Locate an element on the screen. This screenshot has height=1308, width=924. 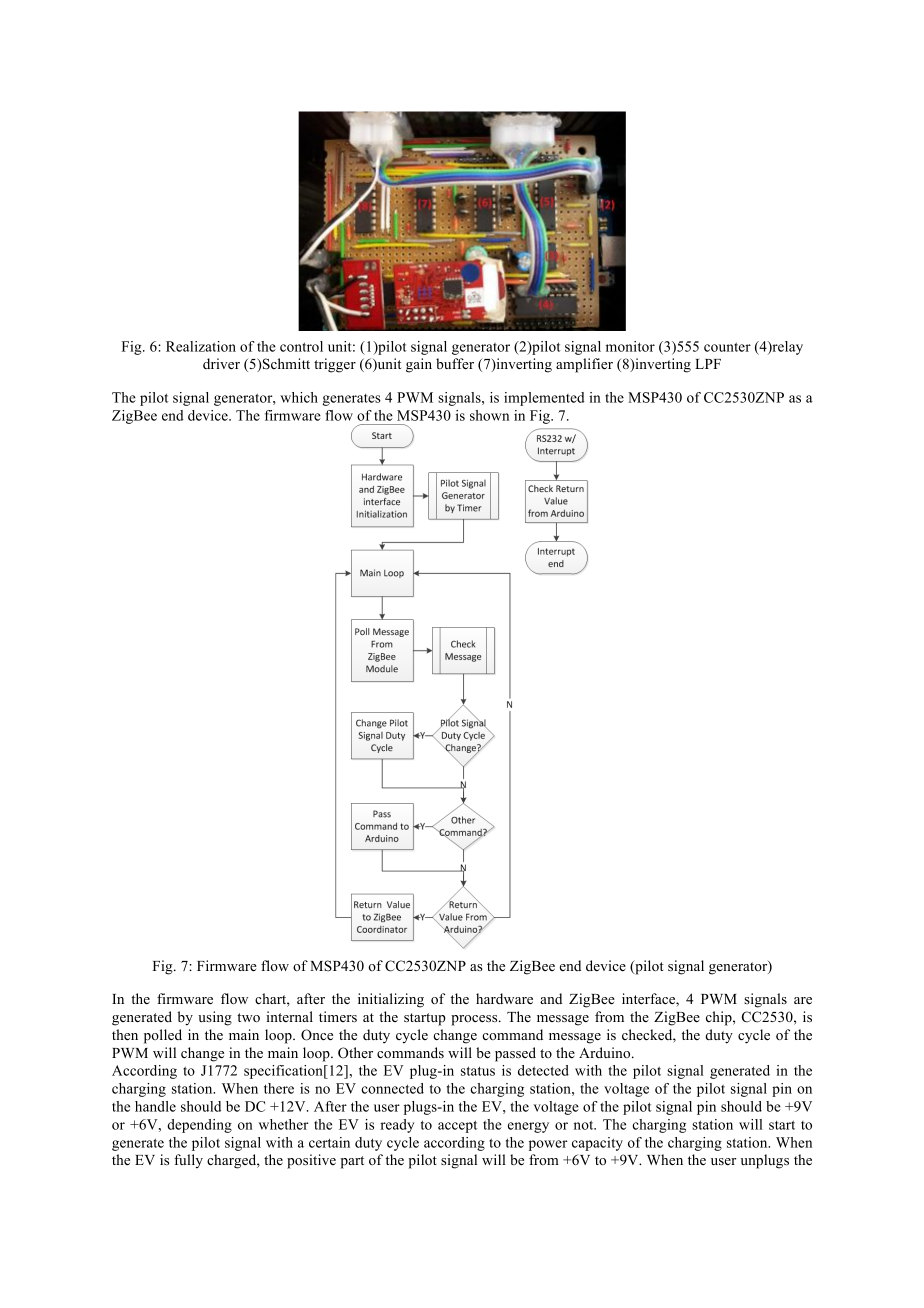
gain is located at coordinates (419, 365).
